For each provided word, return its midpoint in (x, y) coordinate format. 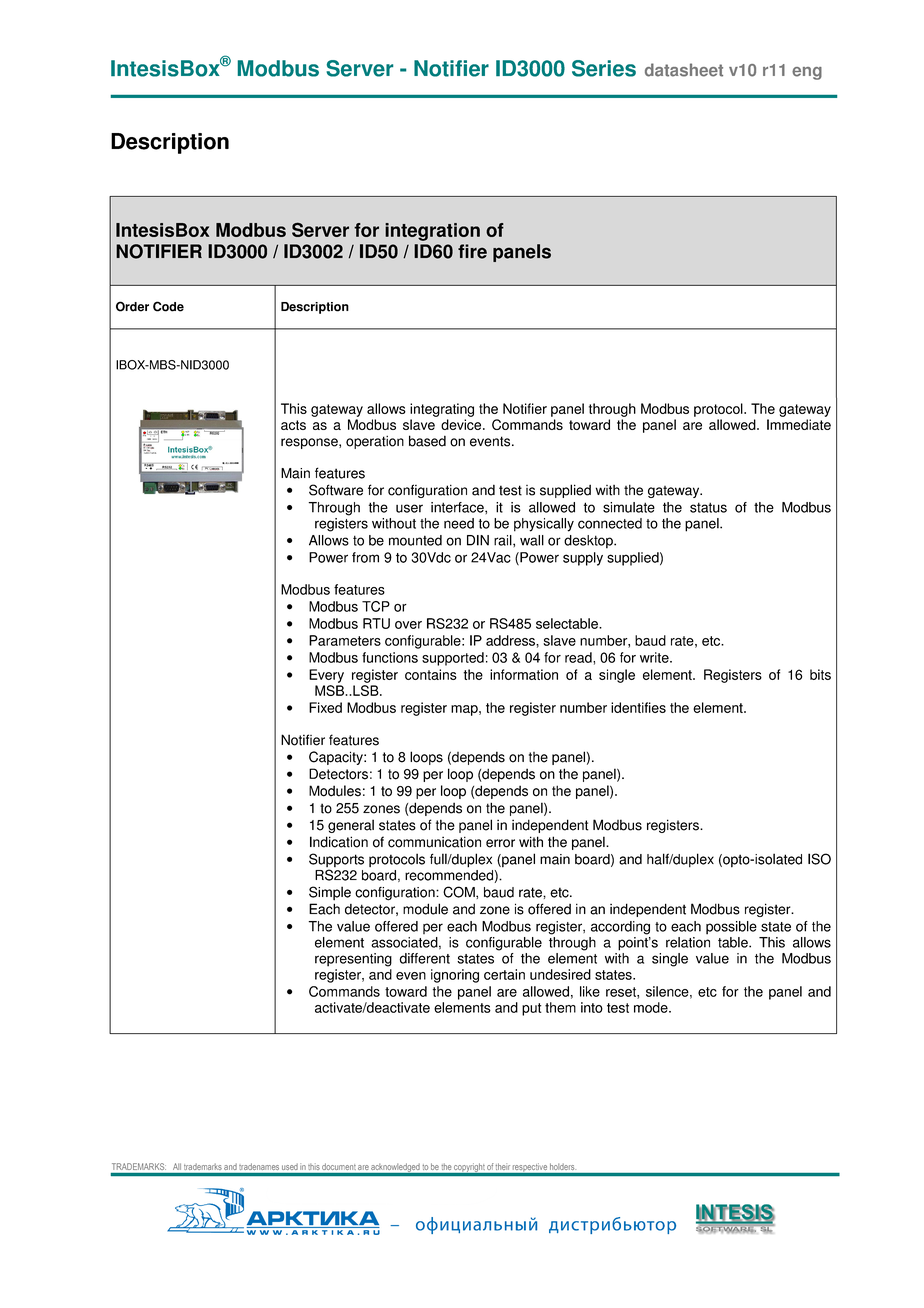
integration (432, 232)
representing (353, 960)
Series (604, 68)
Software (336, 490)
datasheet (684, 70)
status (708, 507)
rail (504, 540)
